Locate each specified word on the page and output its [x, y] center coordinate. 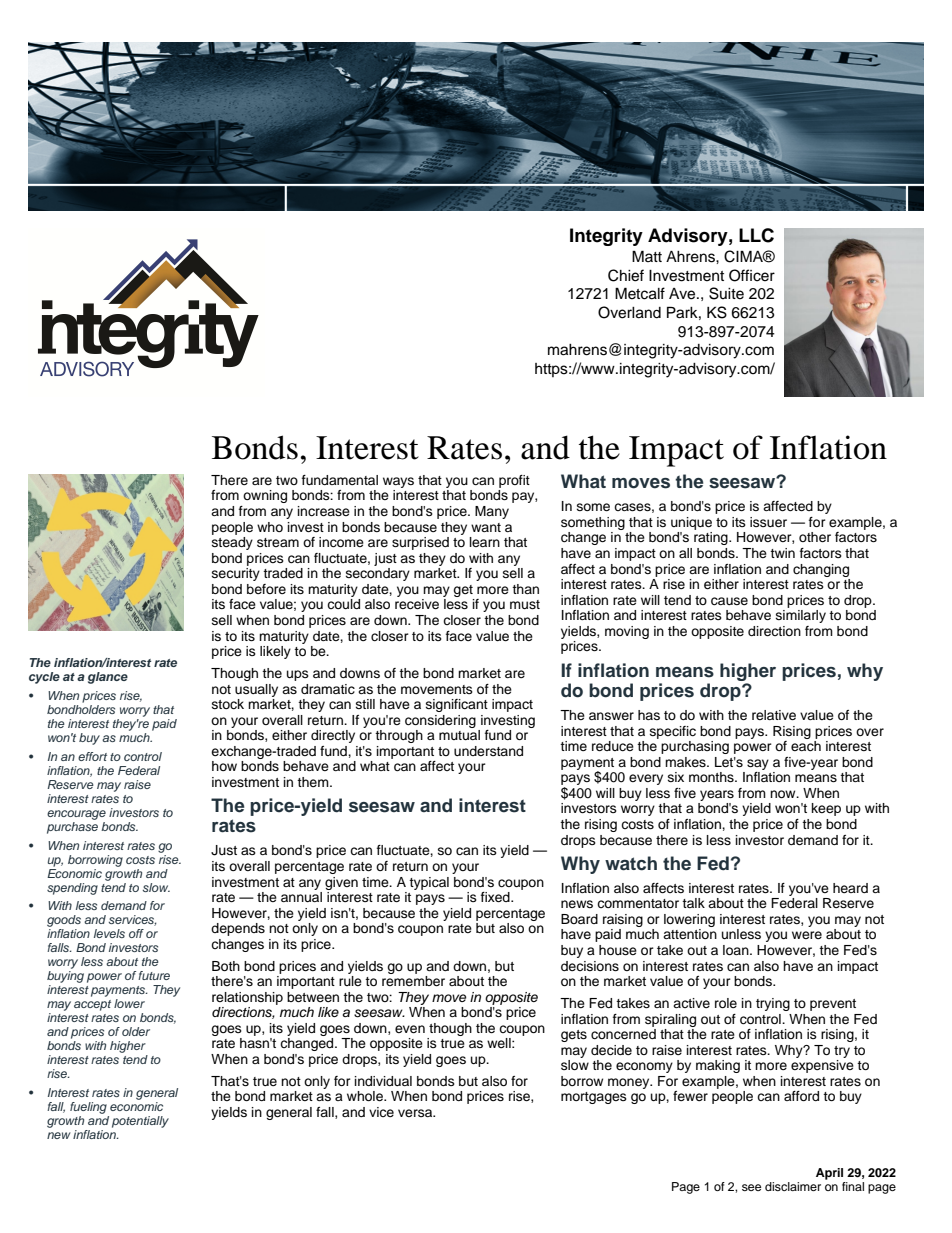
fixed [496, 897]
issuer [768, 522]
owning [265, 496]
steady [232, 543]
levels [109, 933]
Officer [752, 275]
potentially [140, 1122]
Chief [626, 275]
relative [774, 715]
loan [737, 950]
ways [398, 482]
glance [108, 678]
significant [457, 705]
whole [366, 1096]
